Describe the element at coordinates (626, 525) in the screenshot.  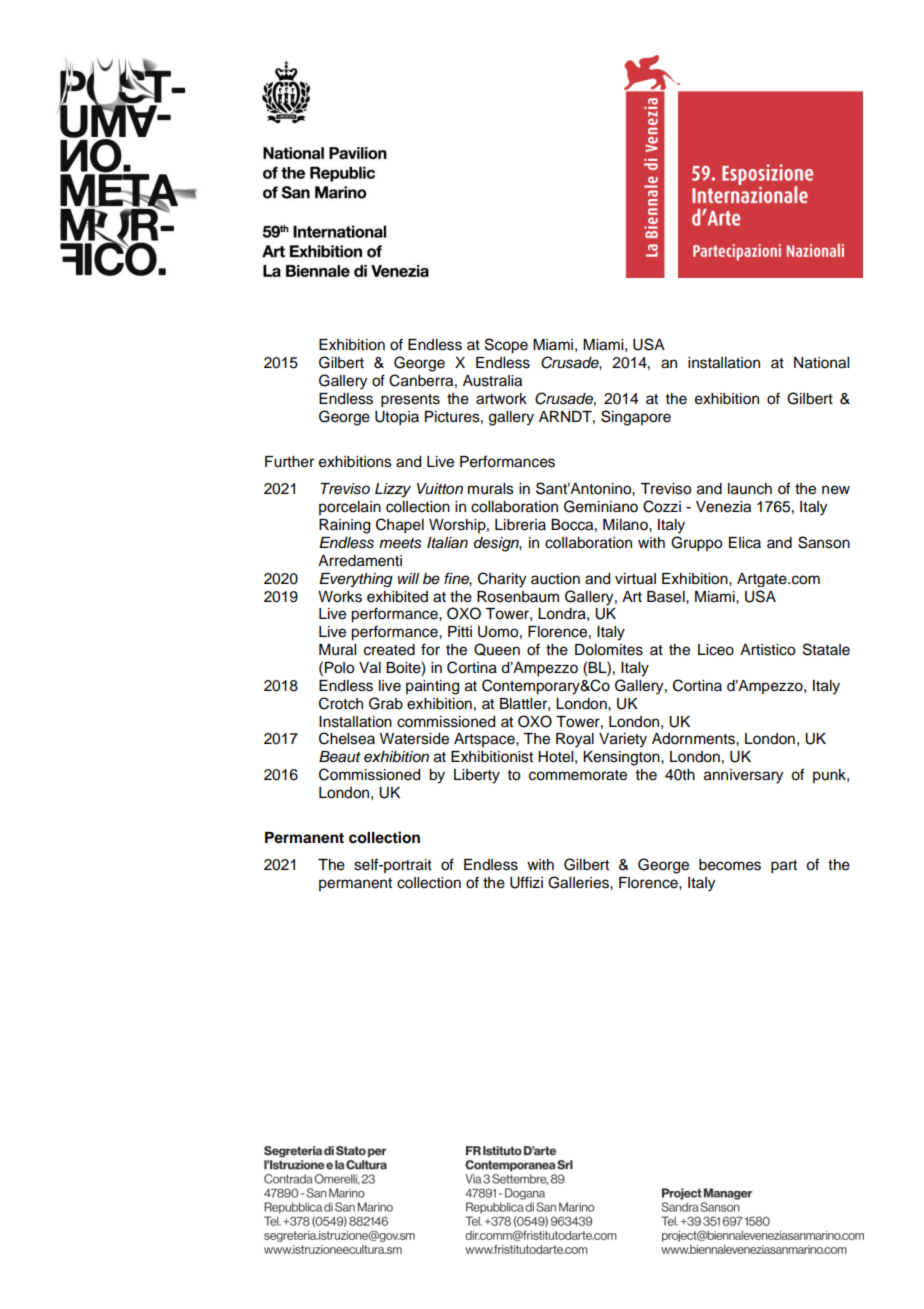
I see `Milano` at that location.
